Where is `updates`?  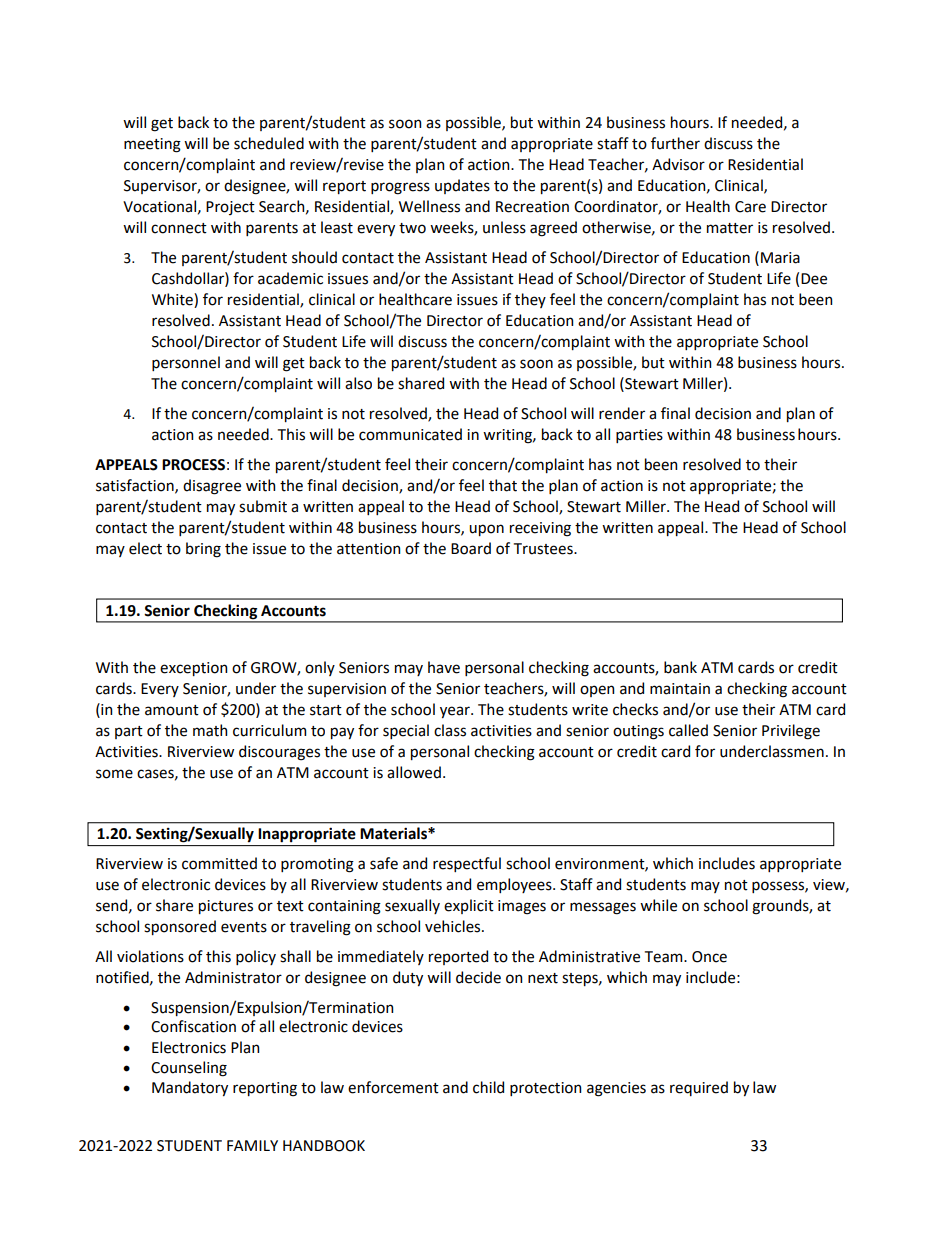 updates is located at coordinates (462, 186).
